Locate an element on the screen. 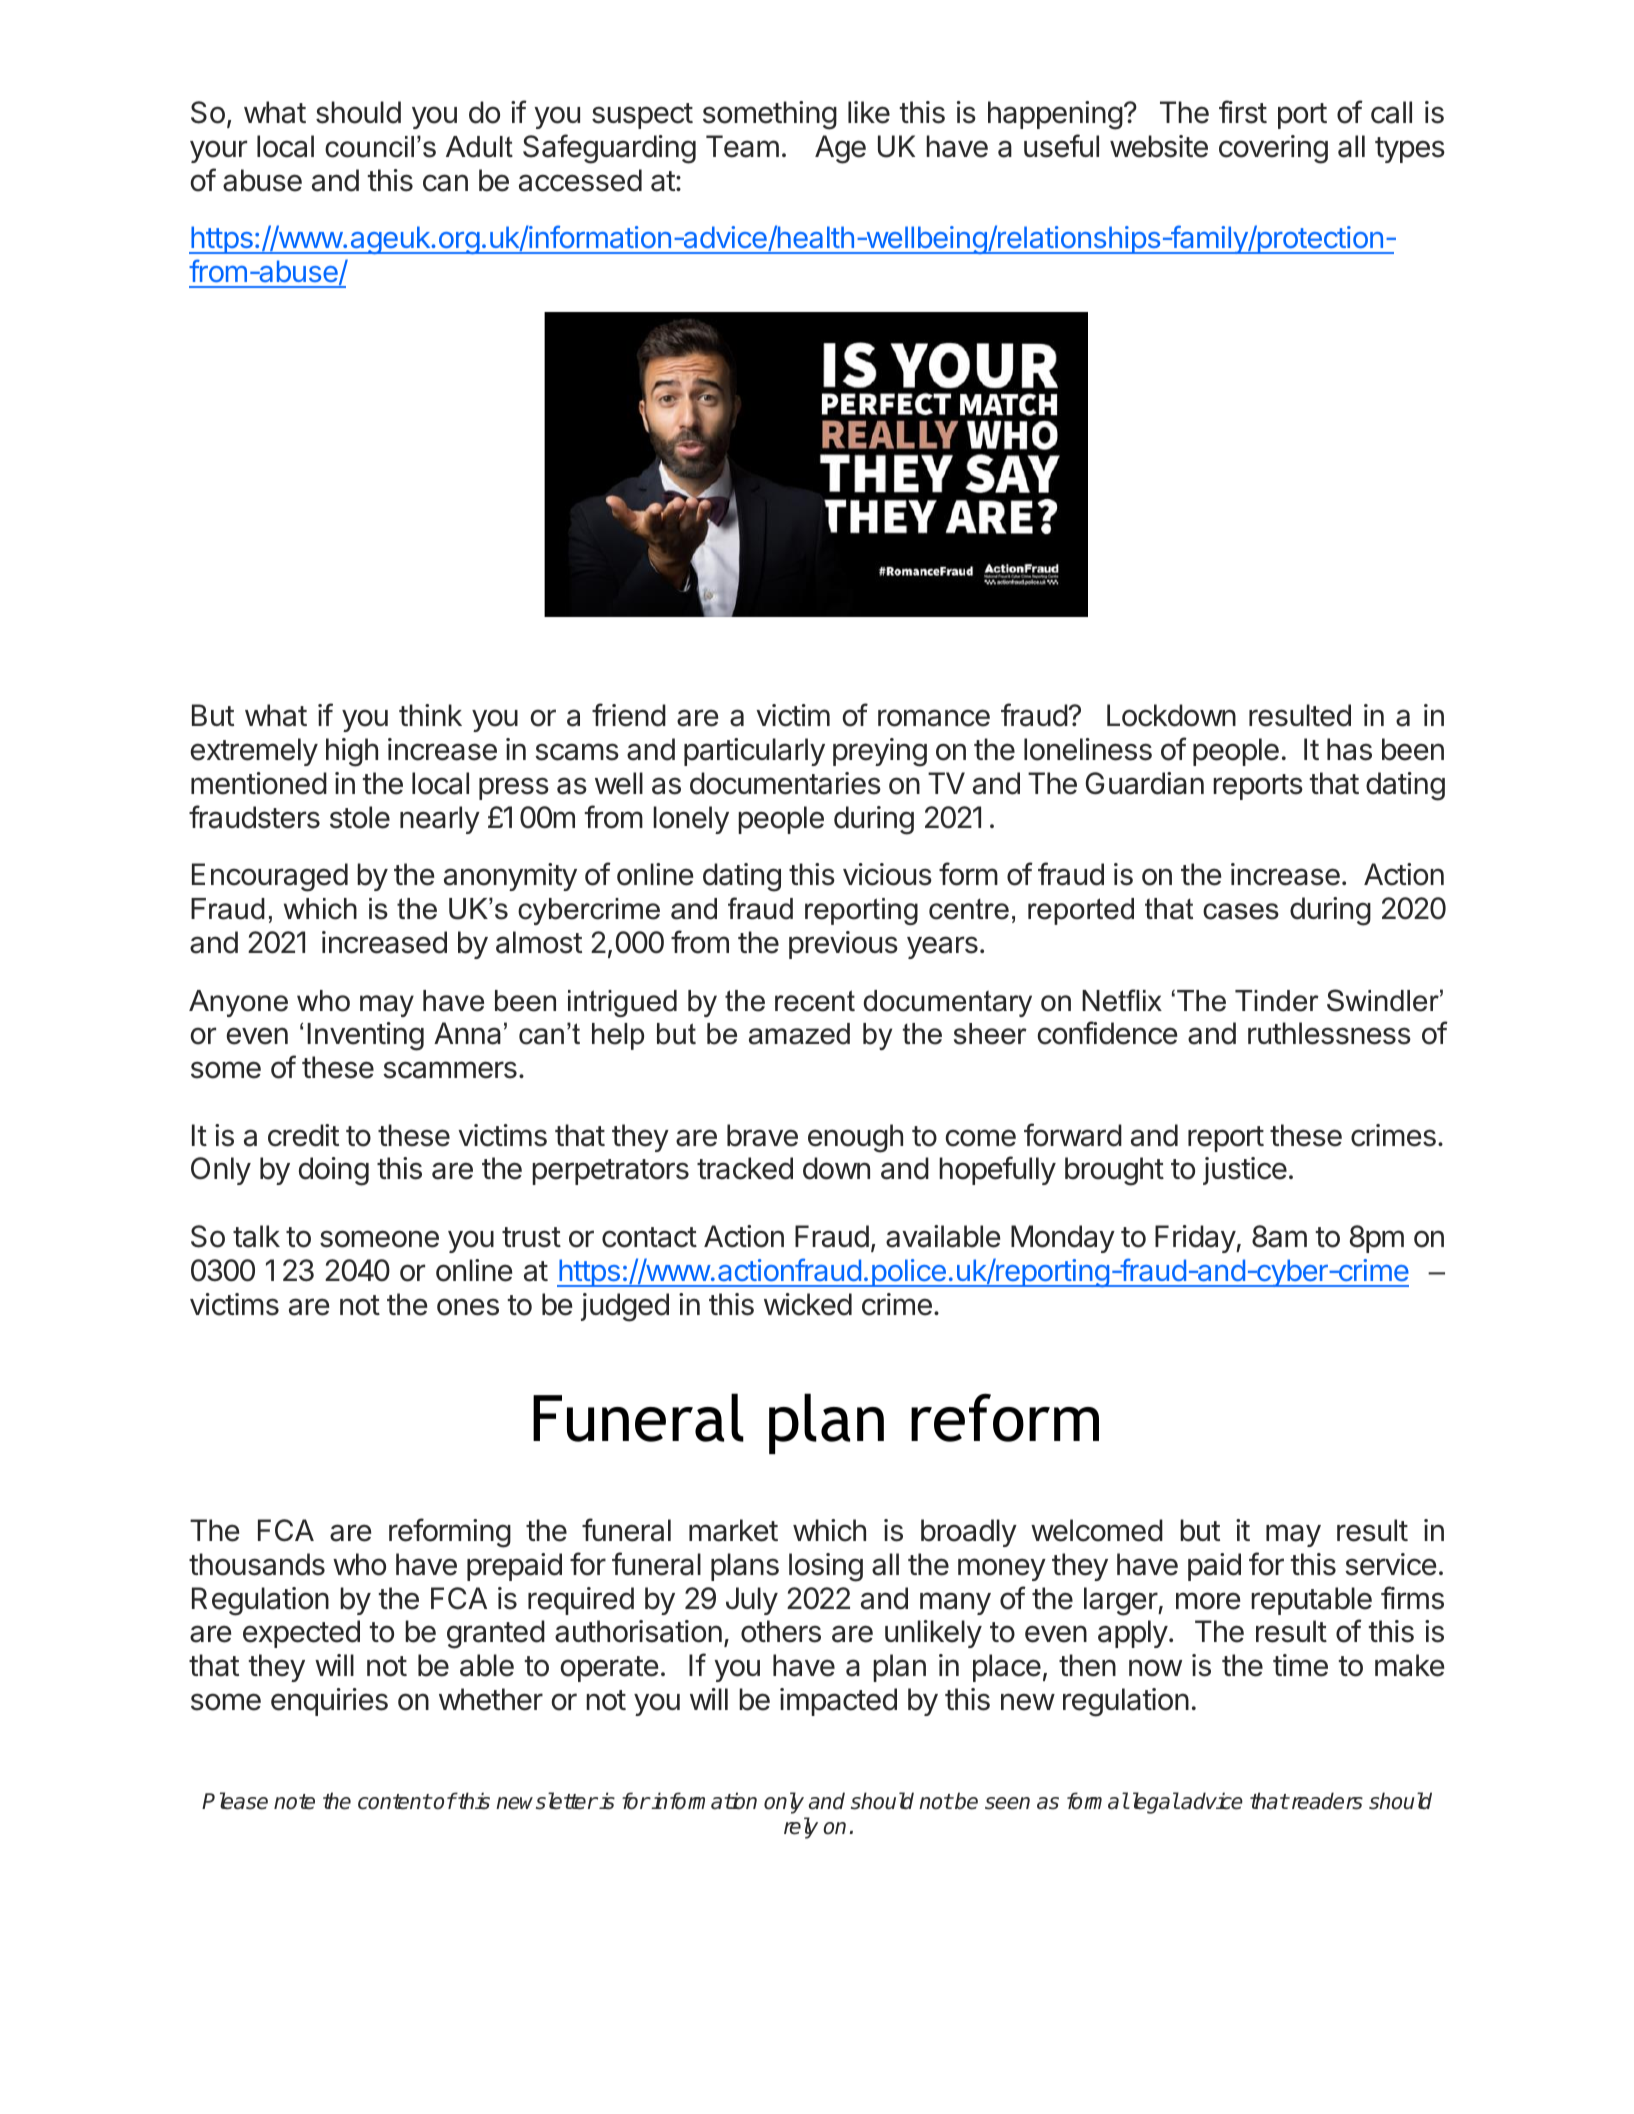 The width and height of the screenshot is (1634, 2114). note is located at coordinates (294, 1802).
